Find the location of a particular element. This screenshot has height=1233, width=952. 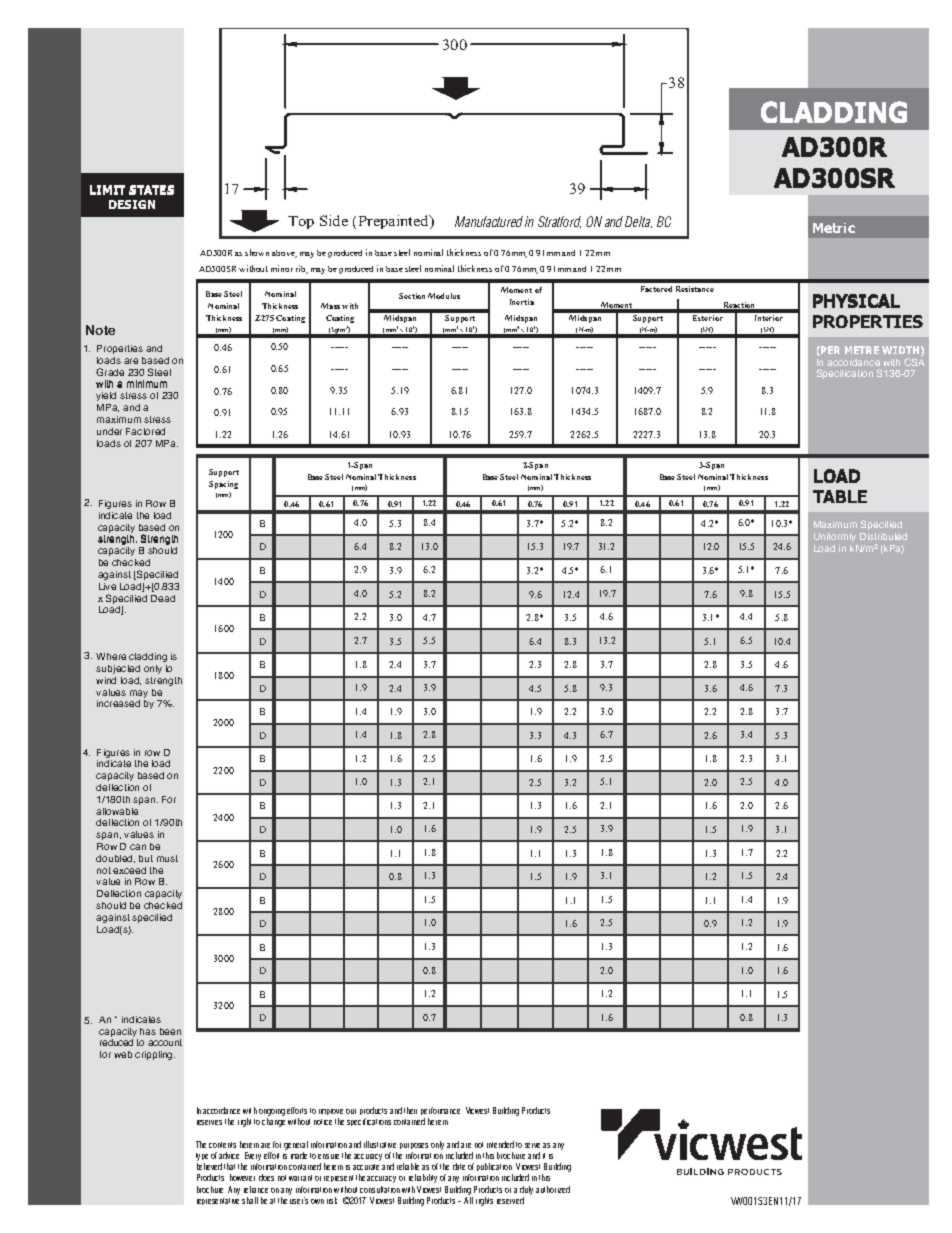

Uniformly is located at coordinates (835, 537).
